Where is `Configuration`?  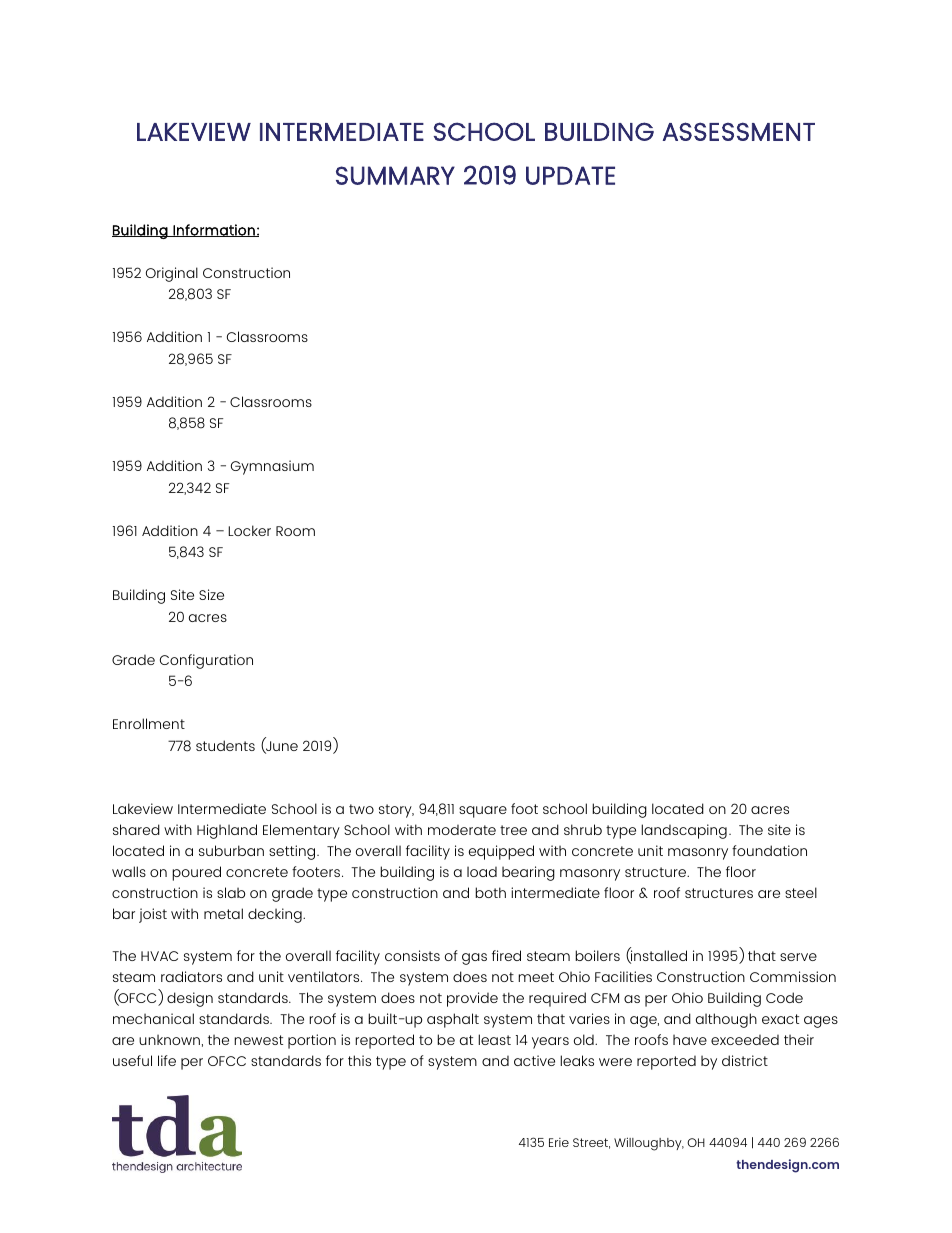
Configuration is located at coordinates (206, 661).
